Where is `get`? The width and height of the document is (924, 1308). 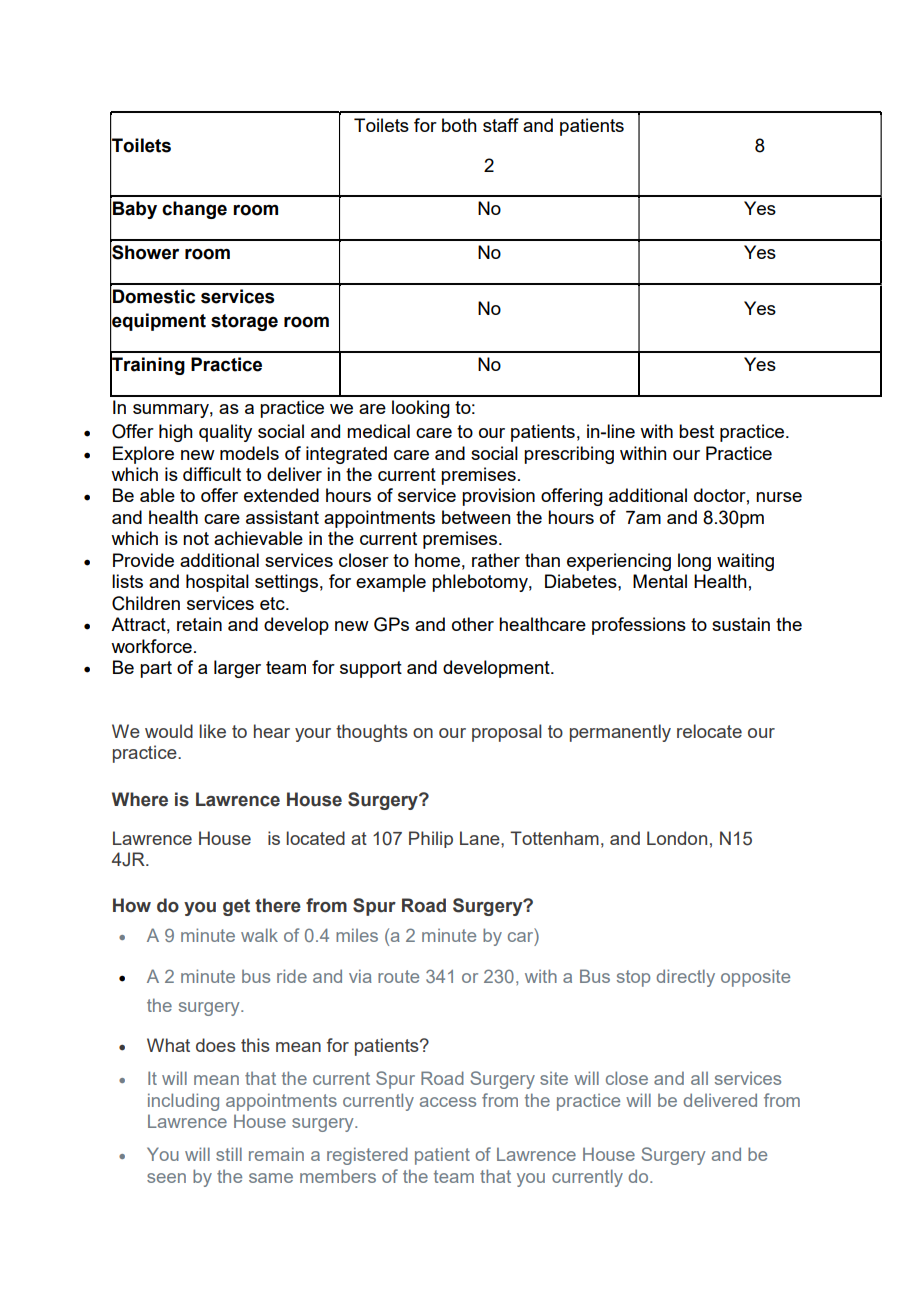 get is located at coordinates (236, 907).
